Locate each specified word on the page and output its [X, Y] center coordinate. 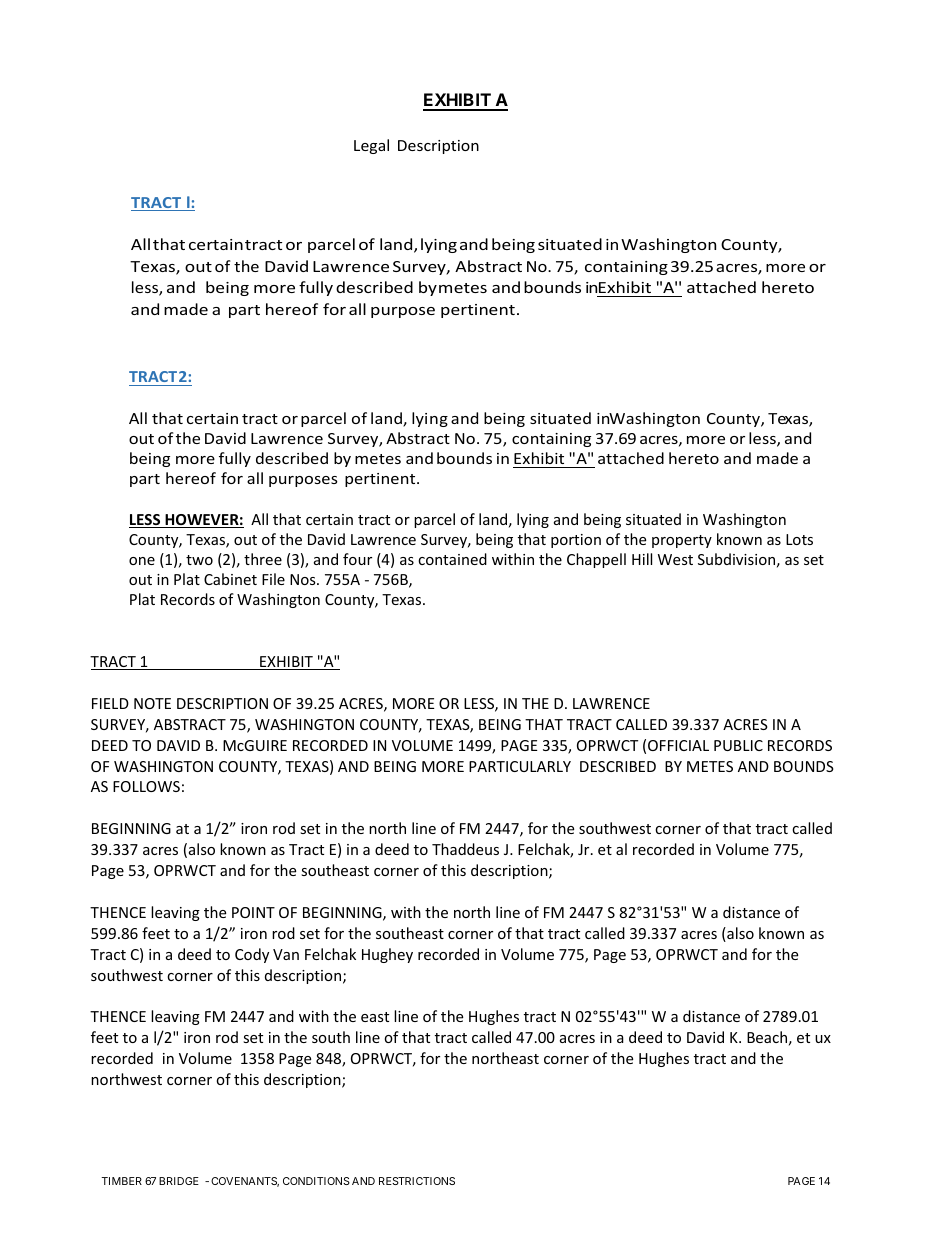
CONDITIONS [316, 1181]
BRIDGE [179, 1181]
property [682, 541]
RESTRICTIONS [417, 1181]
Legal [371, 146]
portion [576, 541]
